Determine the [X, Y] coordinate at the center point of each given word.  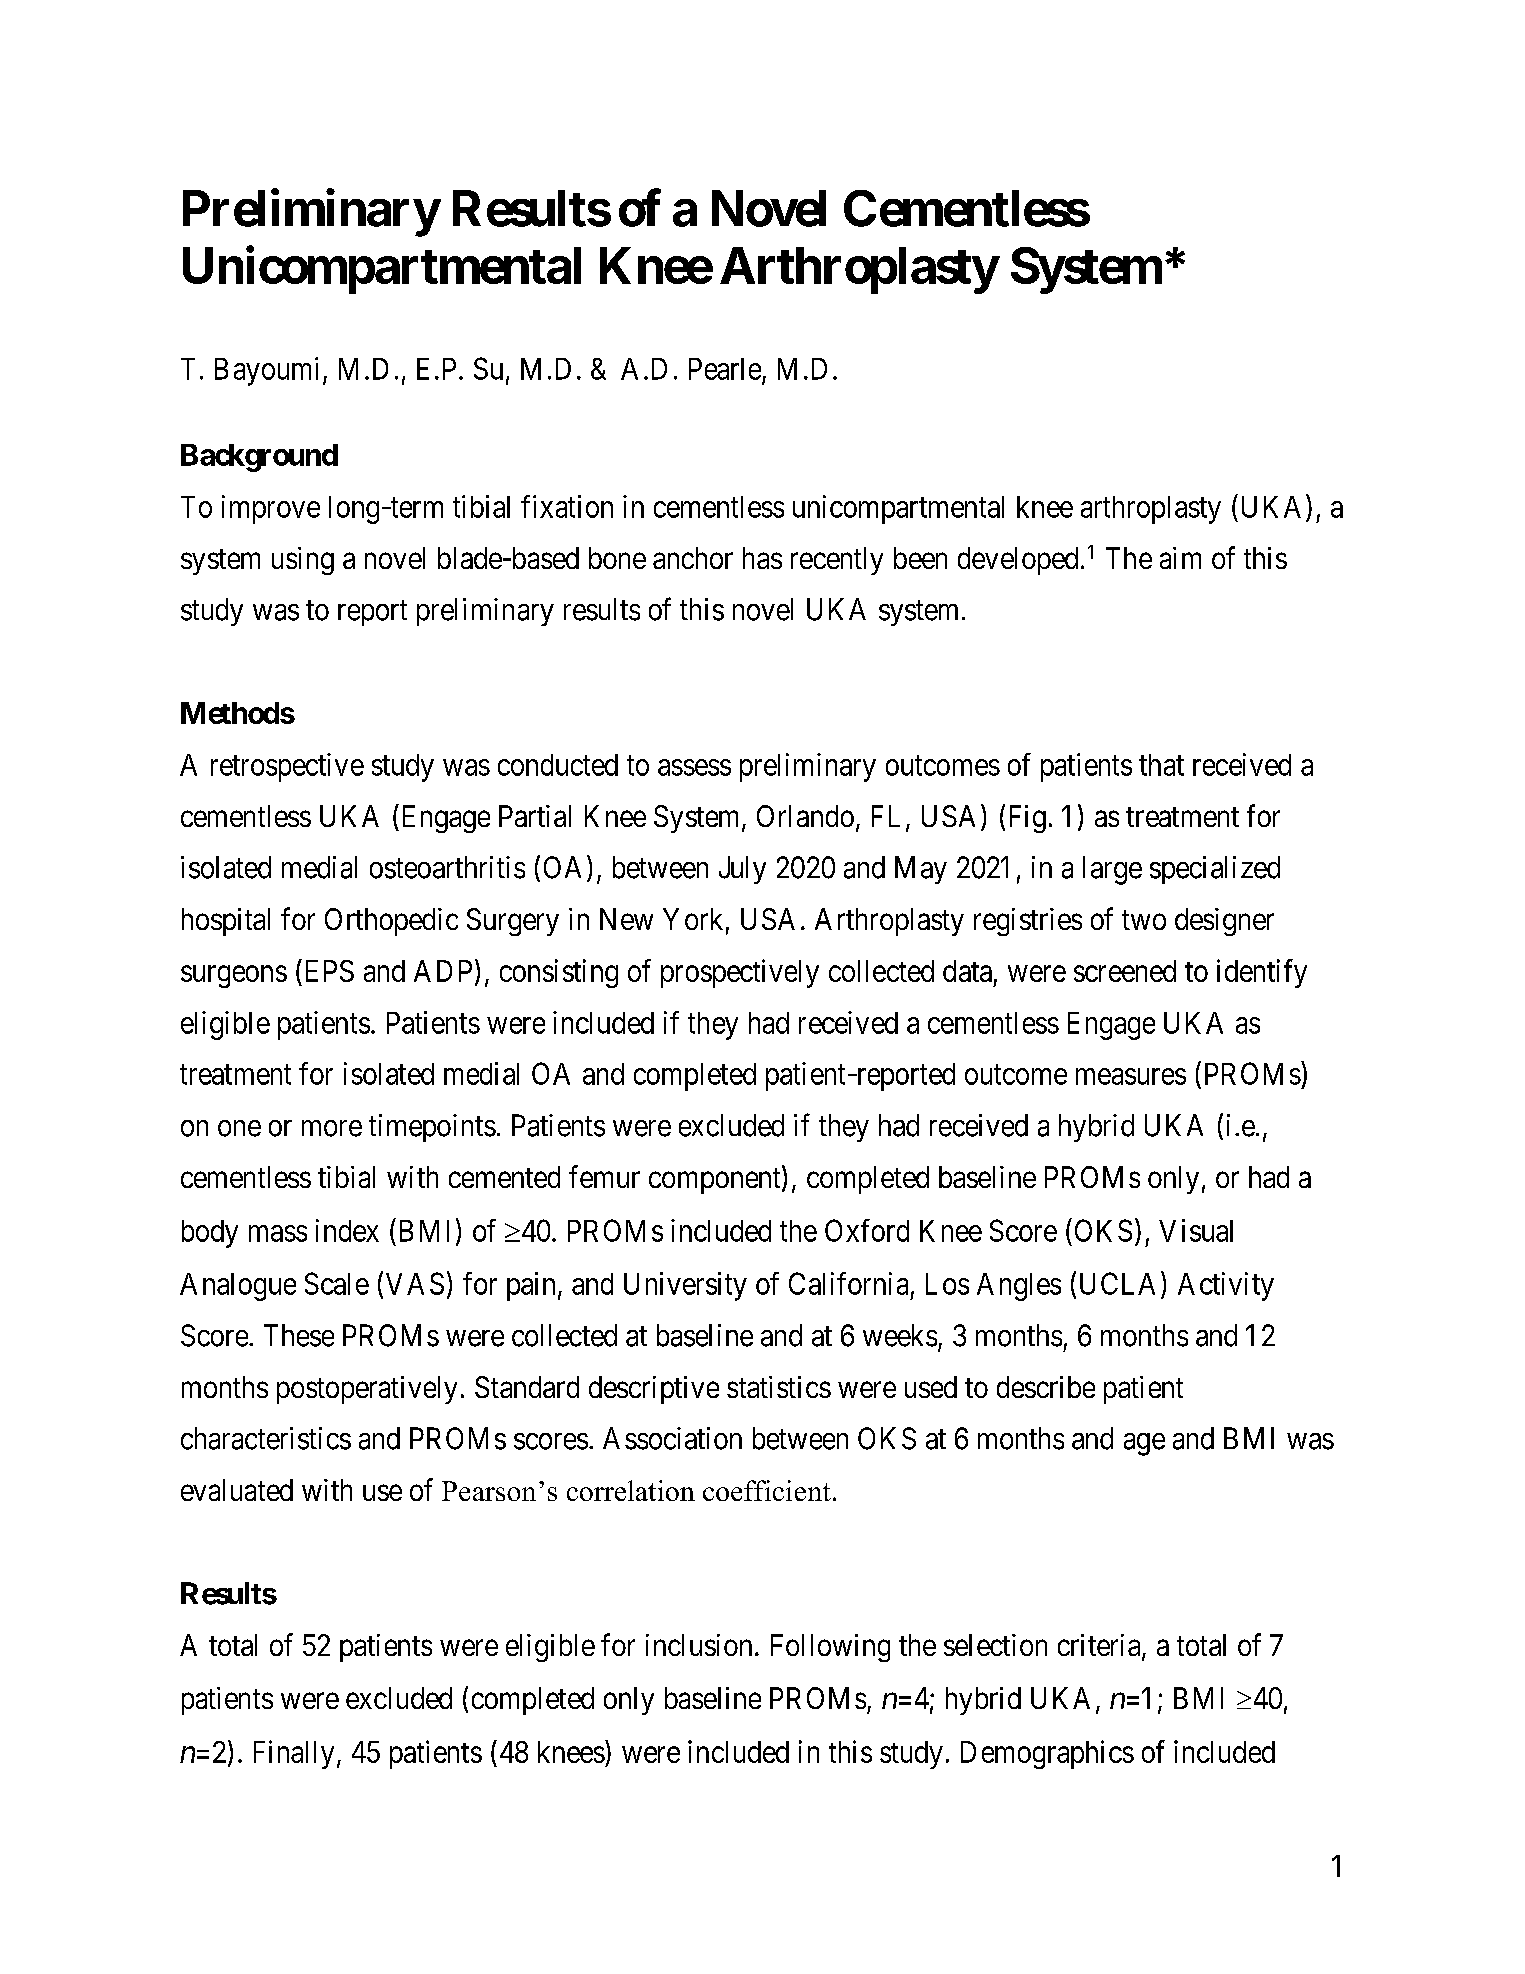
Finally [294, 1754]
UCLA [1117, 1283]
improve [271, 509]
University [685, 1286]
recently [837, 561]
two [1144, 920]
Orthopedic [391, 922]
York [693, 919]
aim [1180, 558]
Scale [337, 1283]
